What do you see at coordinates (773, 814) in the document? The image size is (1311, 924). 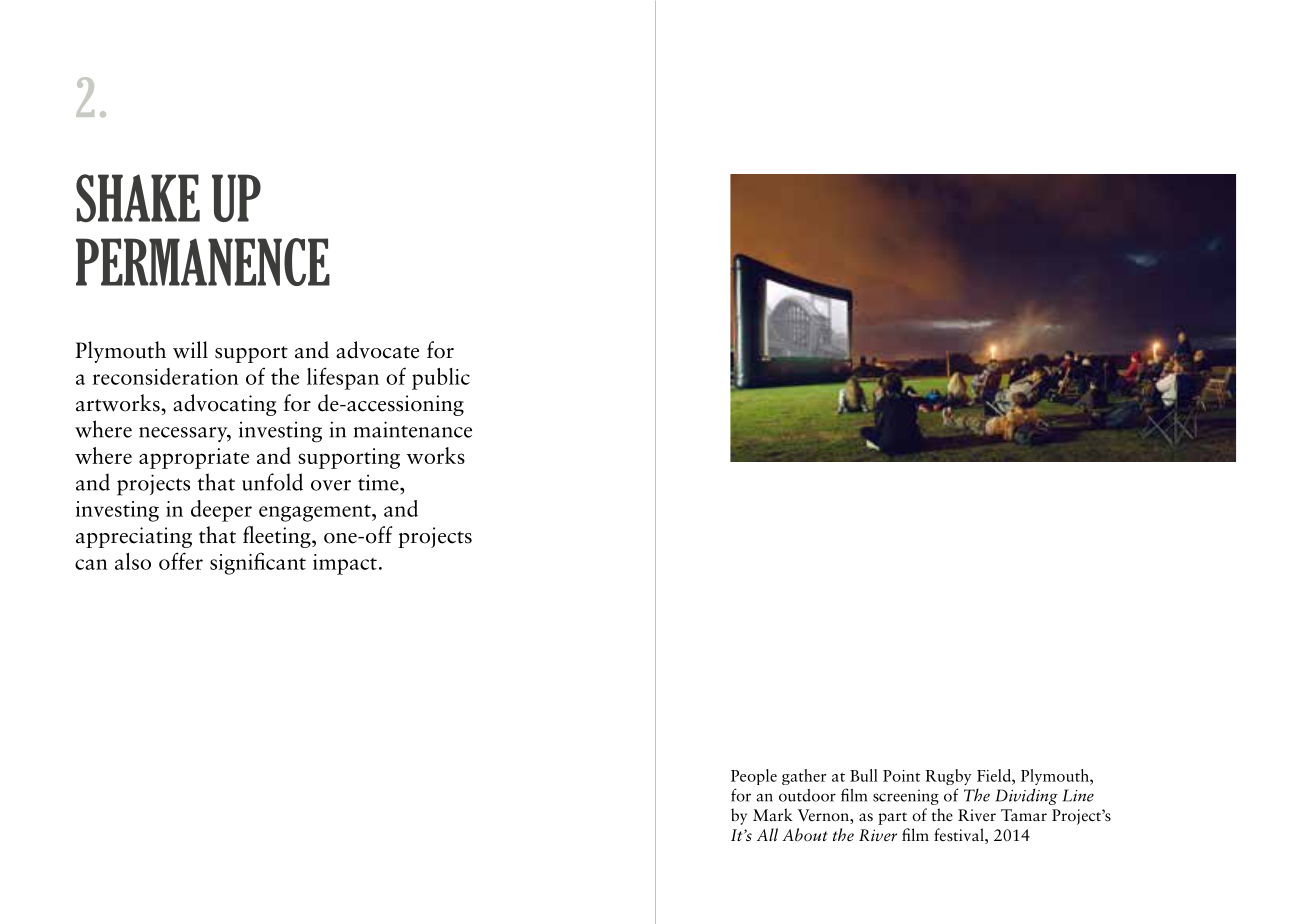 I see `Mark` at bounding box center [773, 814].
